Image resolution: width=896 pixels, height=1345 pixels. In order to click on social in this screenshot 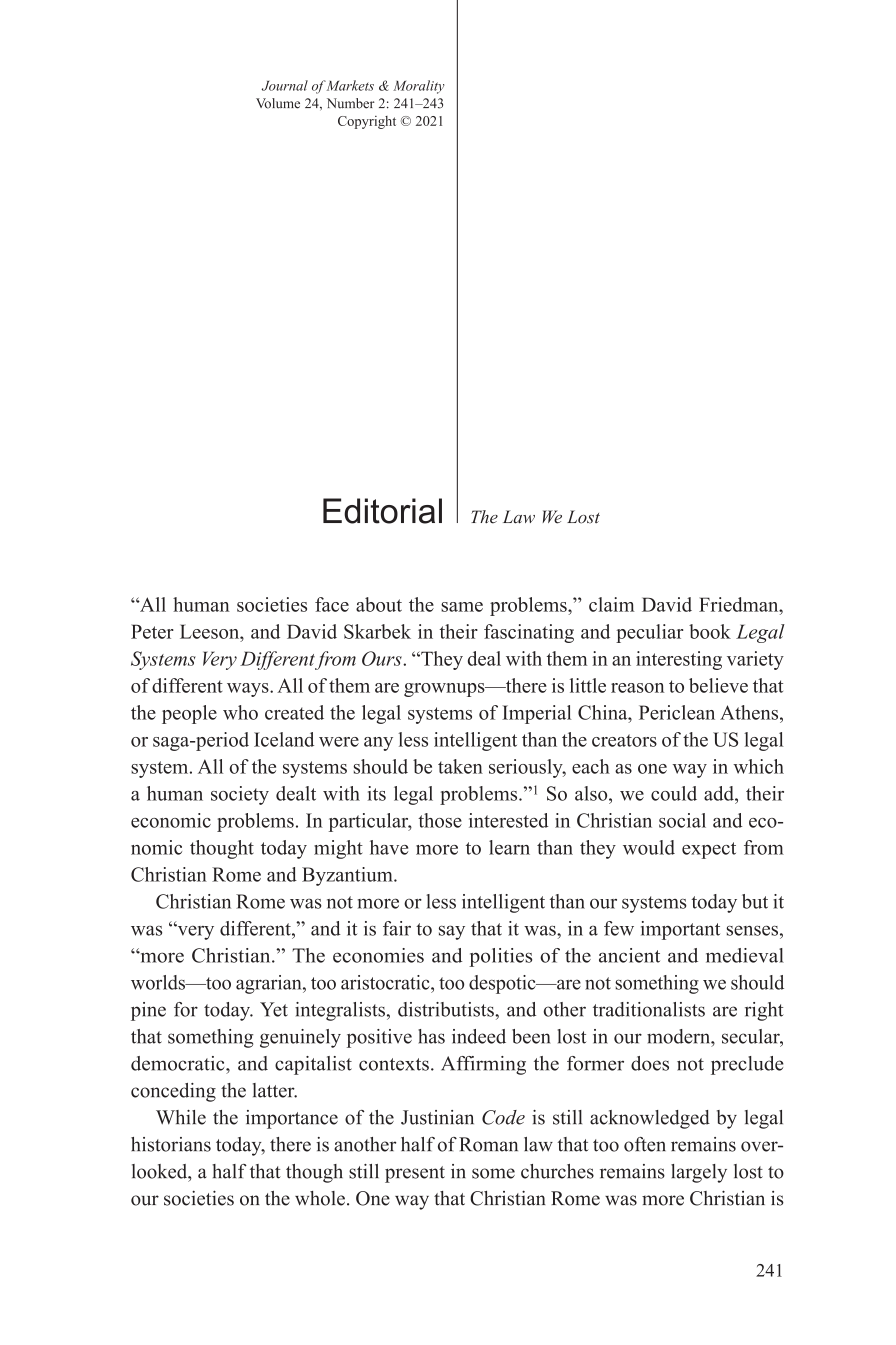, I will do `click(682, 820)`.
